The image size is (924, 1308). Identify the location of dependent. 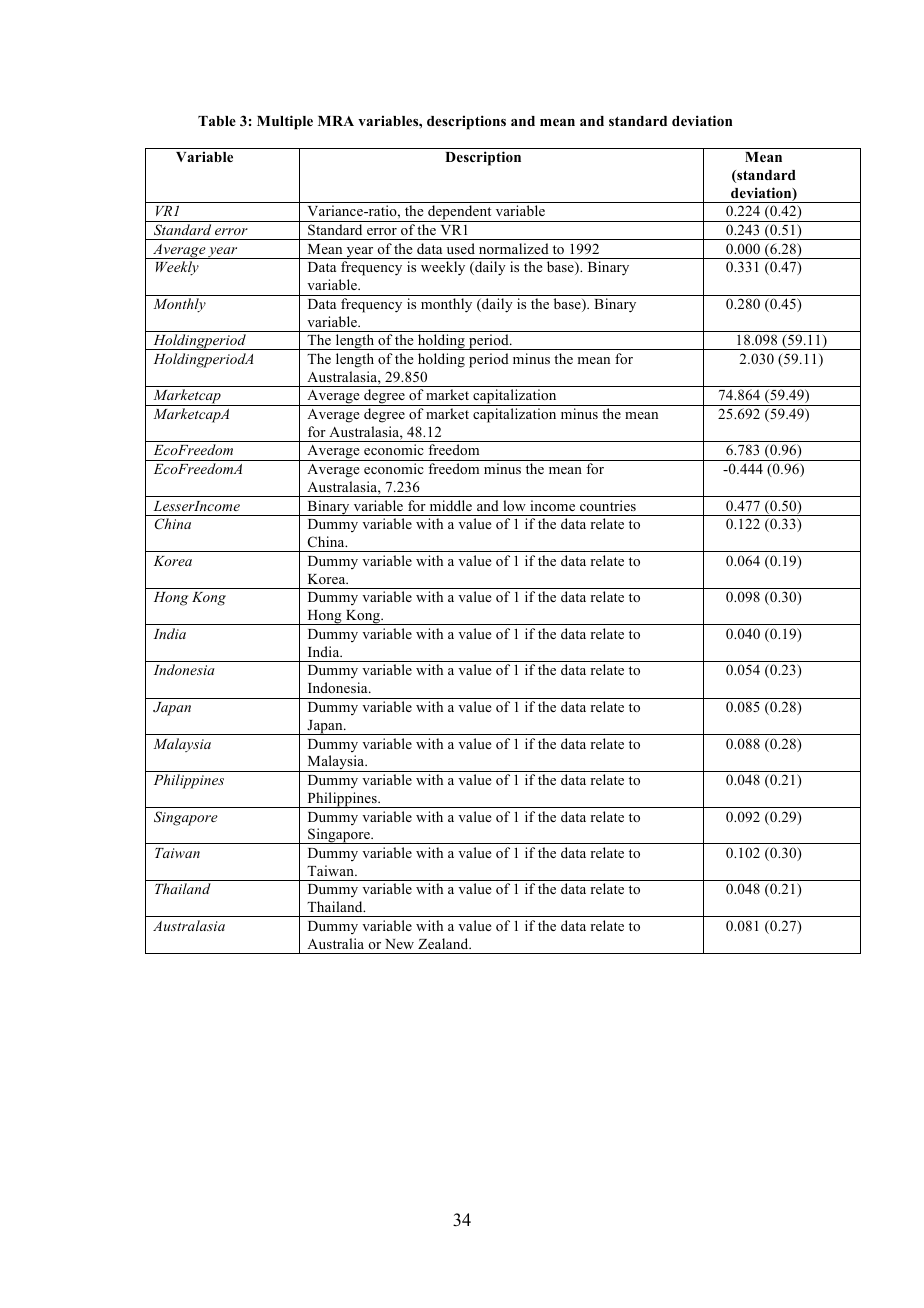
(460, 213).
